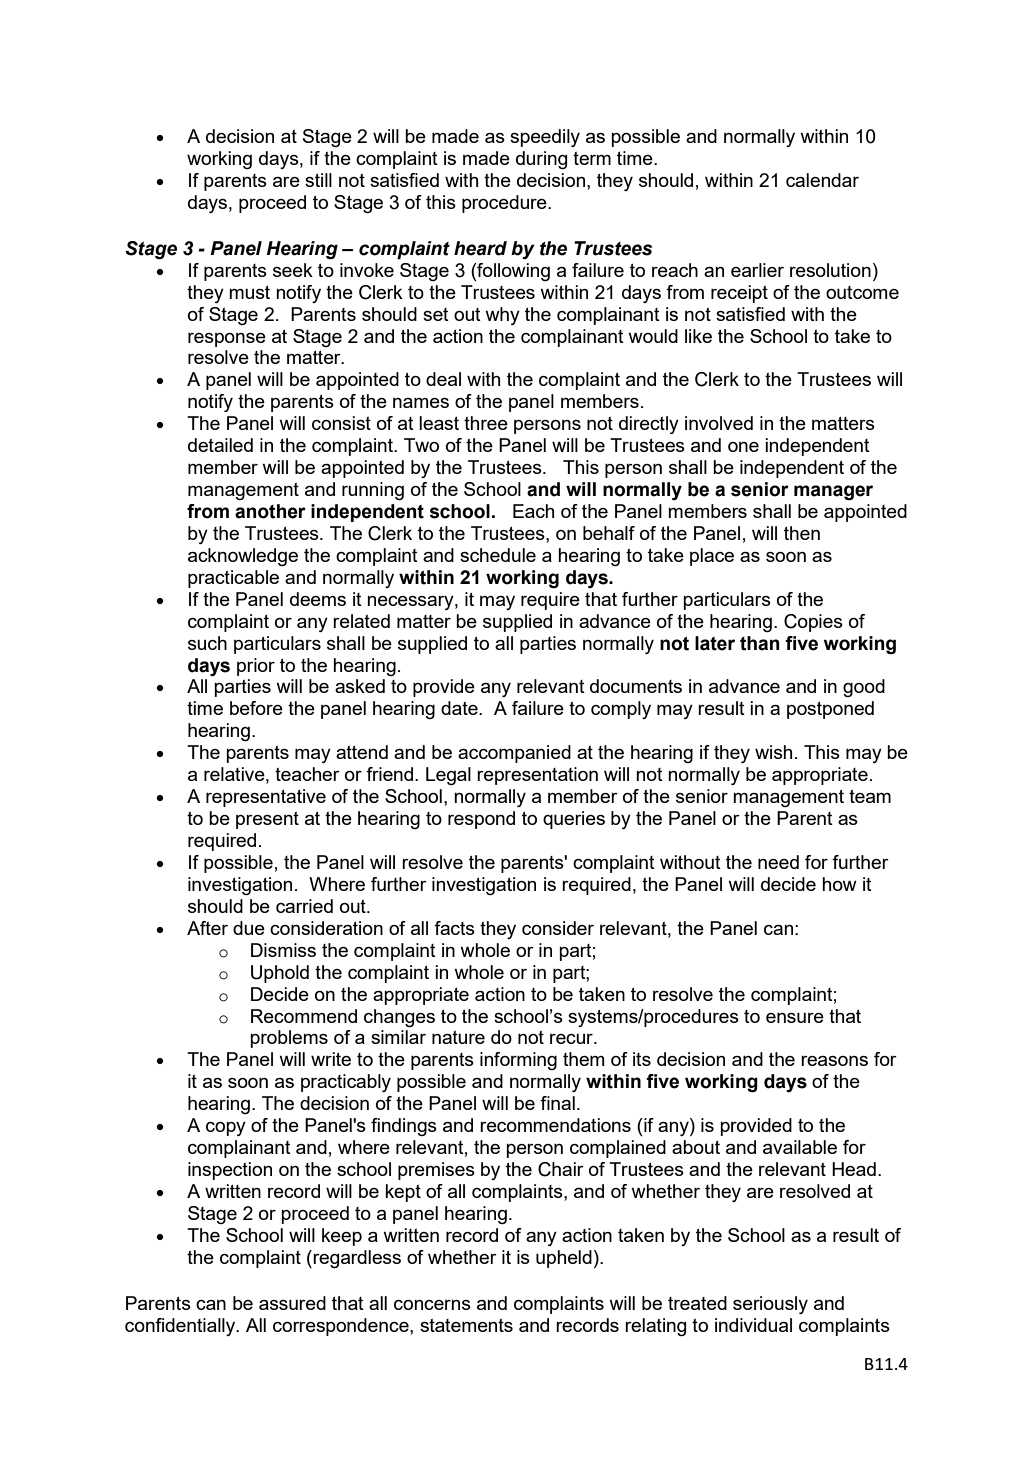 This screenshot has width=1033, height=1460. What do you see at coordinates (256, 708) in the screenshot?
I see `before` at bounding box center [256, 708].
